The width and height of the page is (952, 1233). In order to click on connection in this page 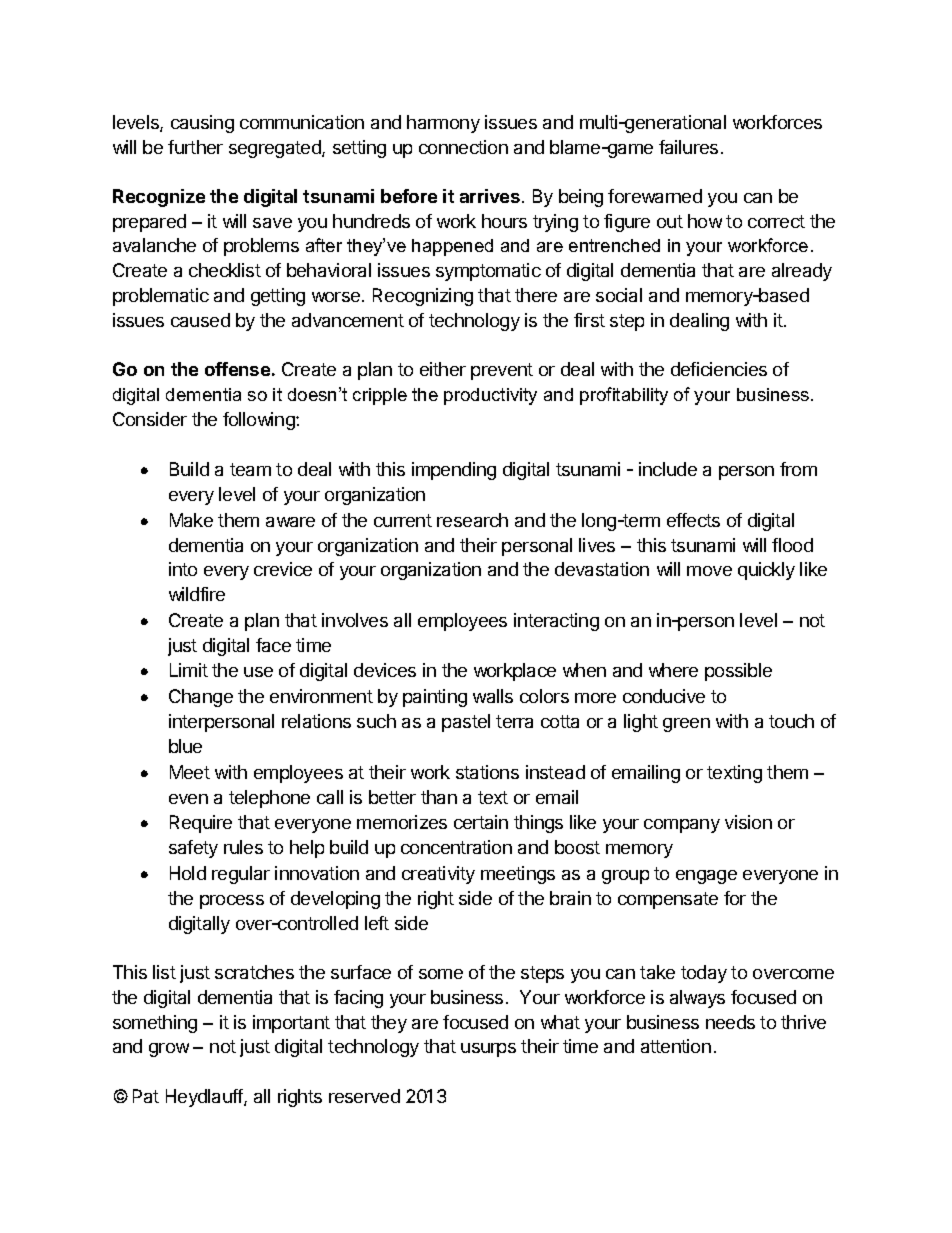, I will do `click(463, 147)`.
